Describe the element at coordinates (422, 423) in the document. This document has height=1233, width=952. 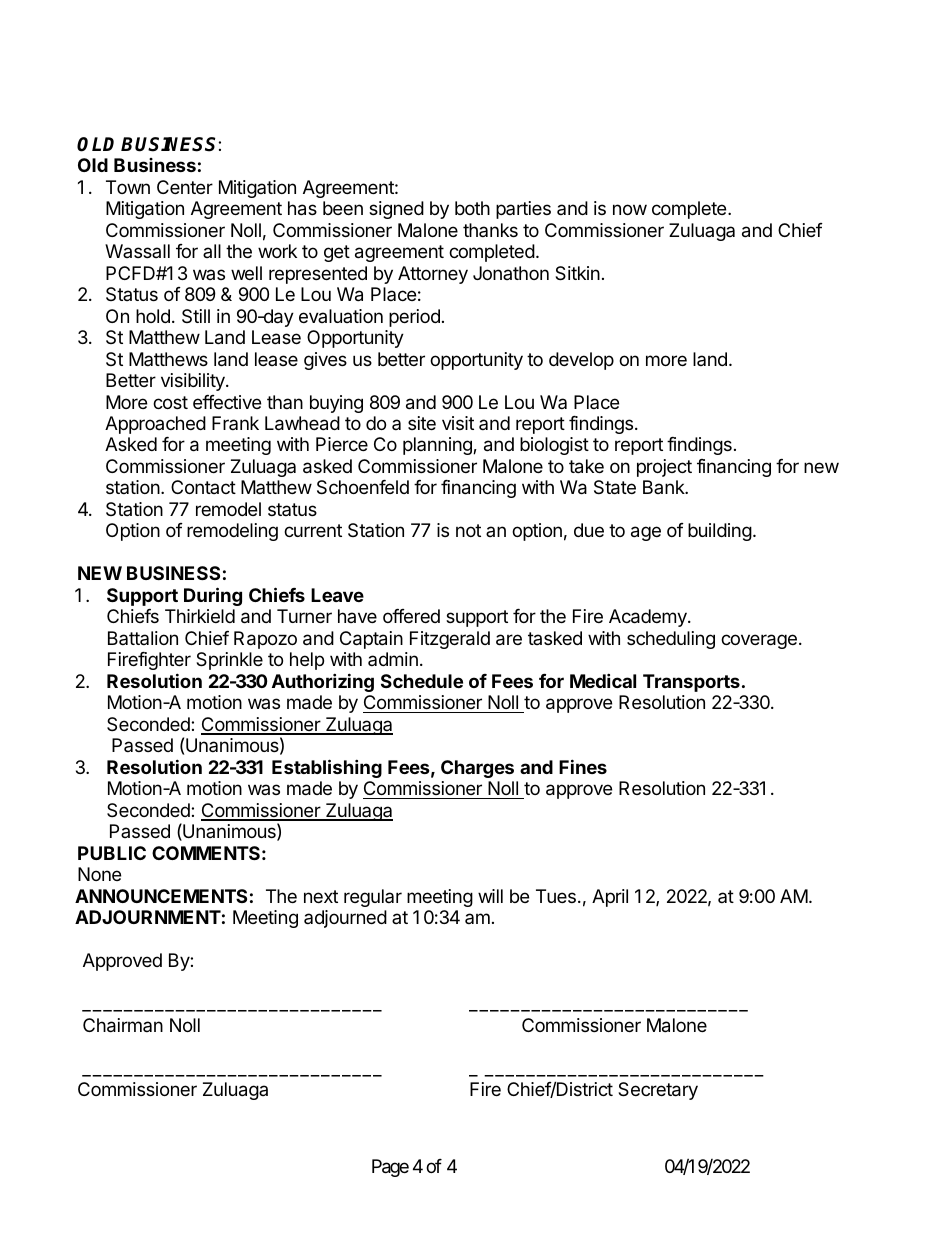
I see `site` at that location.
